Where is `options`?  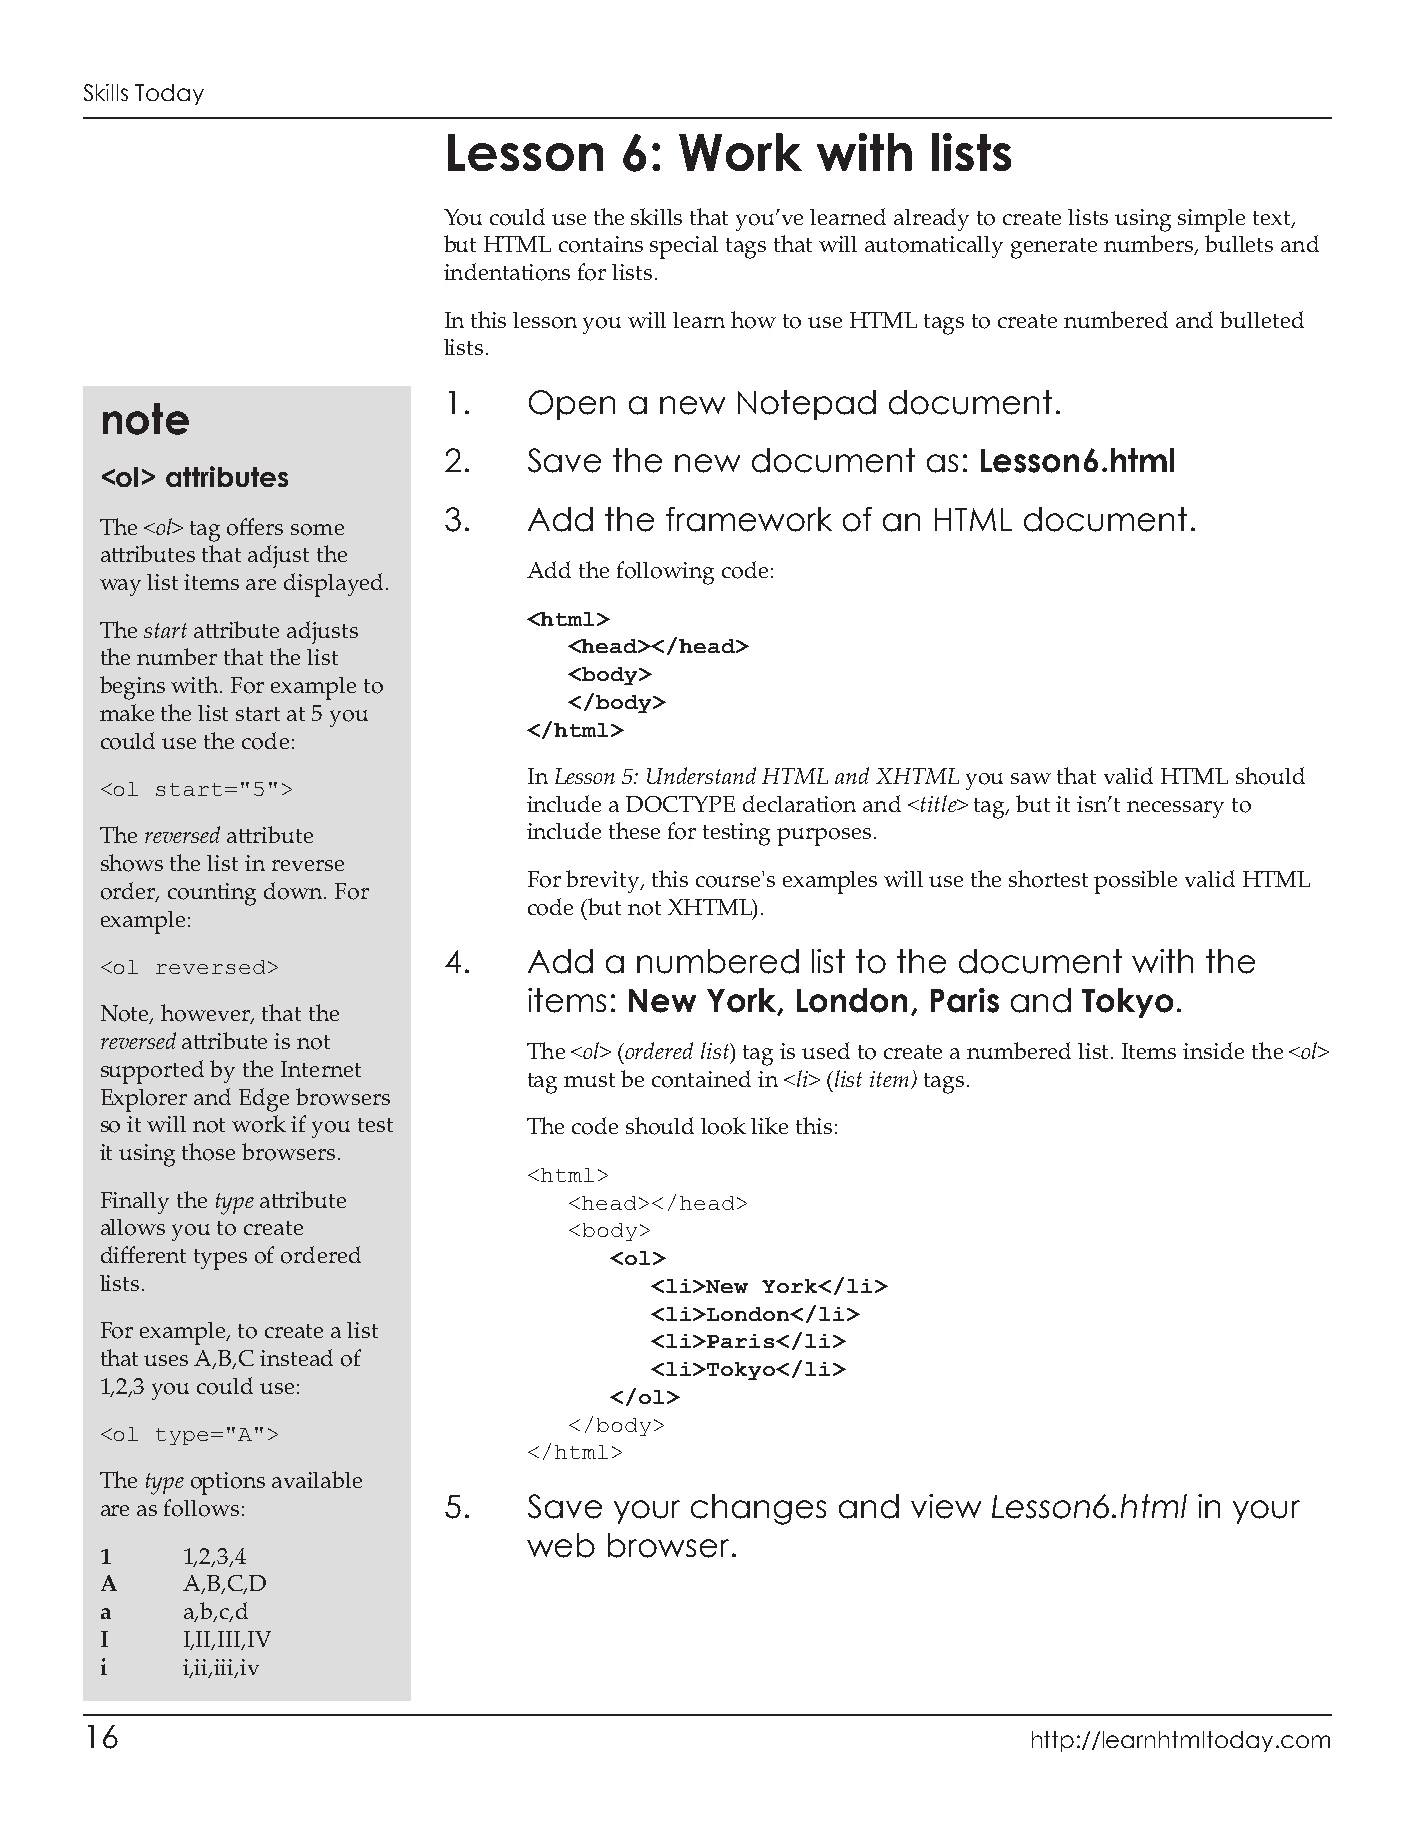
options is located at coordinates (228, 1483).
